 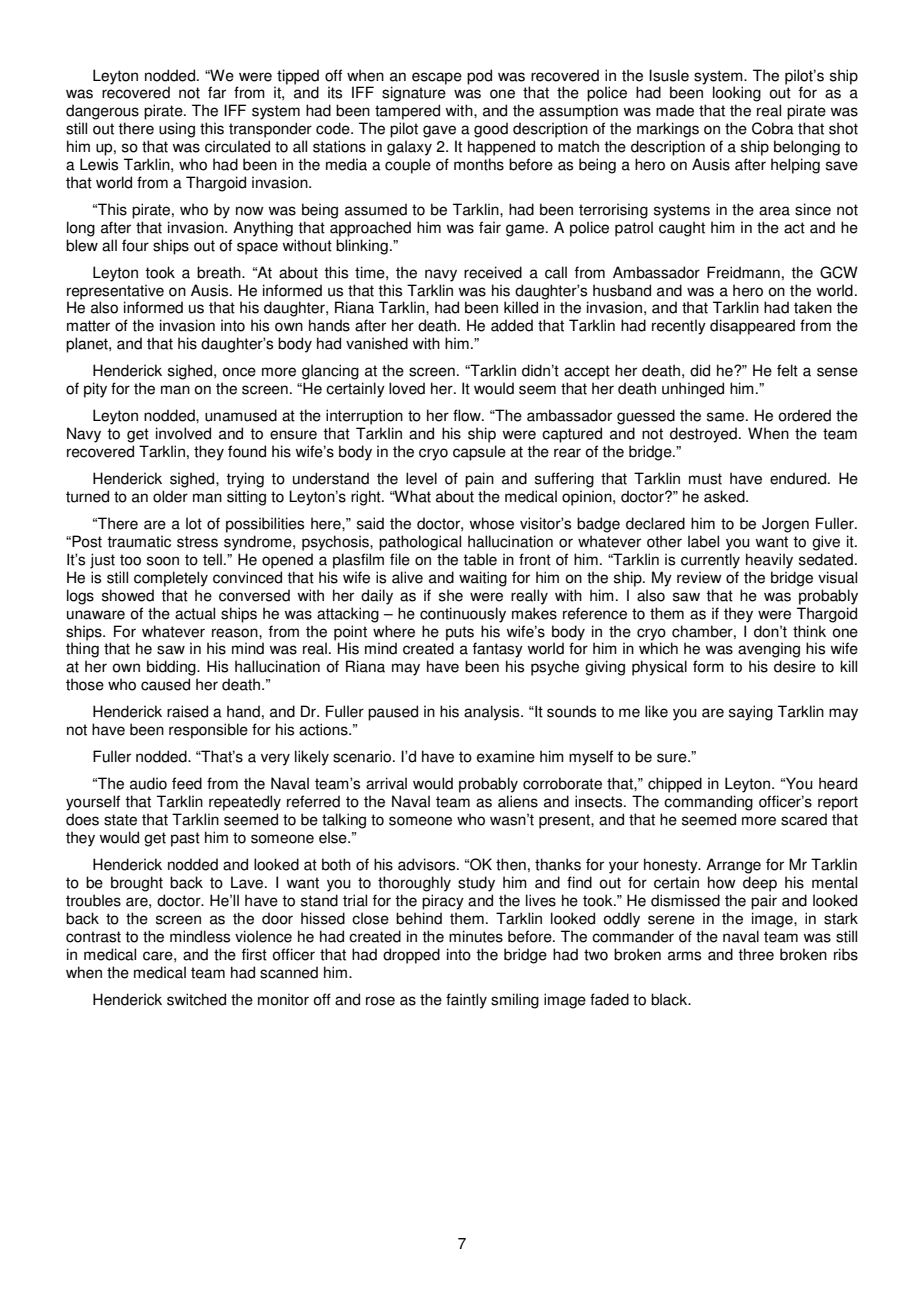 What do you see at coordinates (752, 327) in the screenshot?
I see `disappeared` at bounding box center [752, 327].
